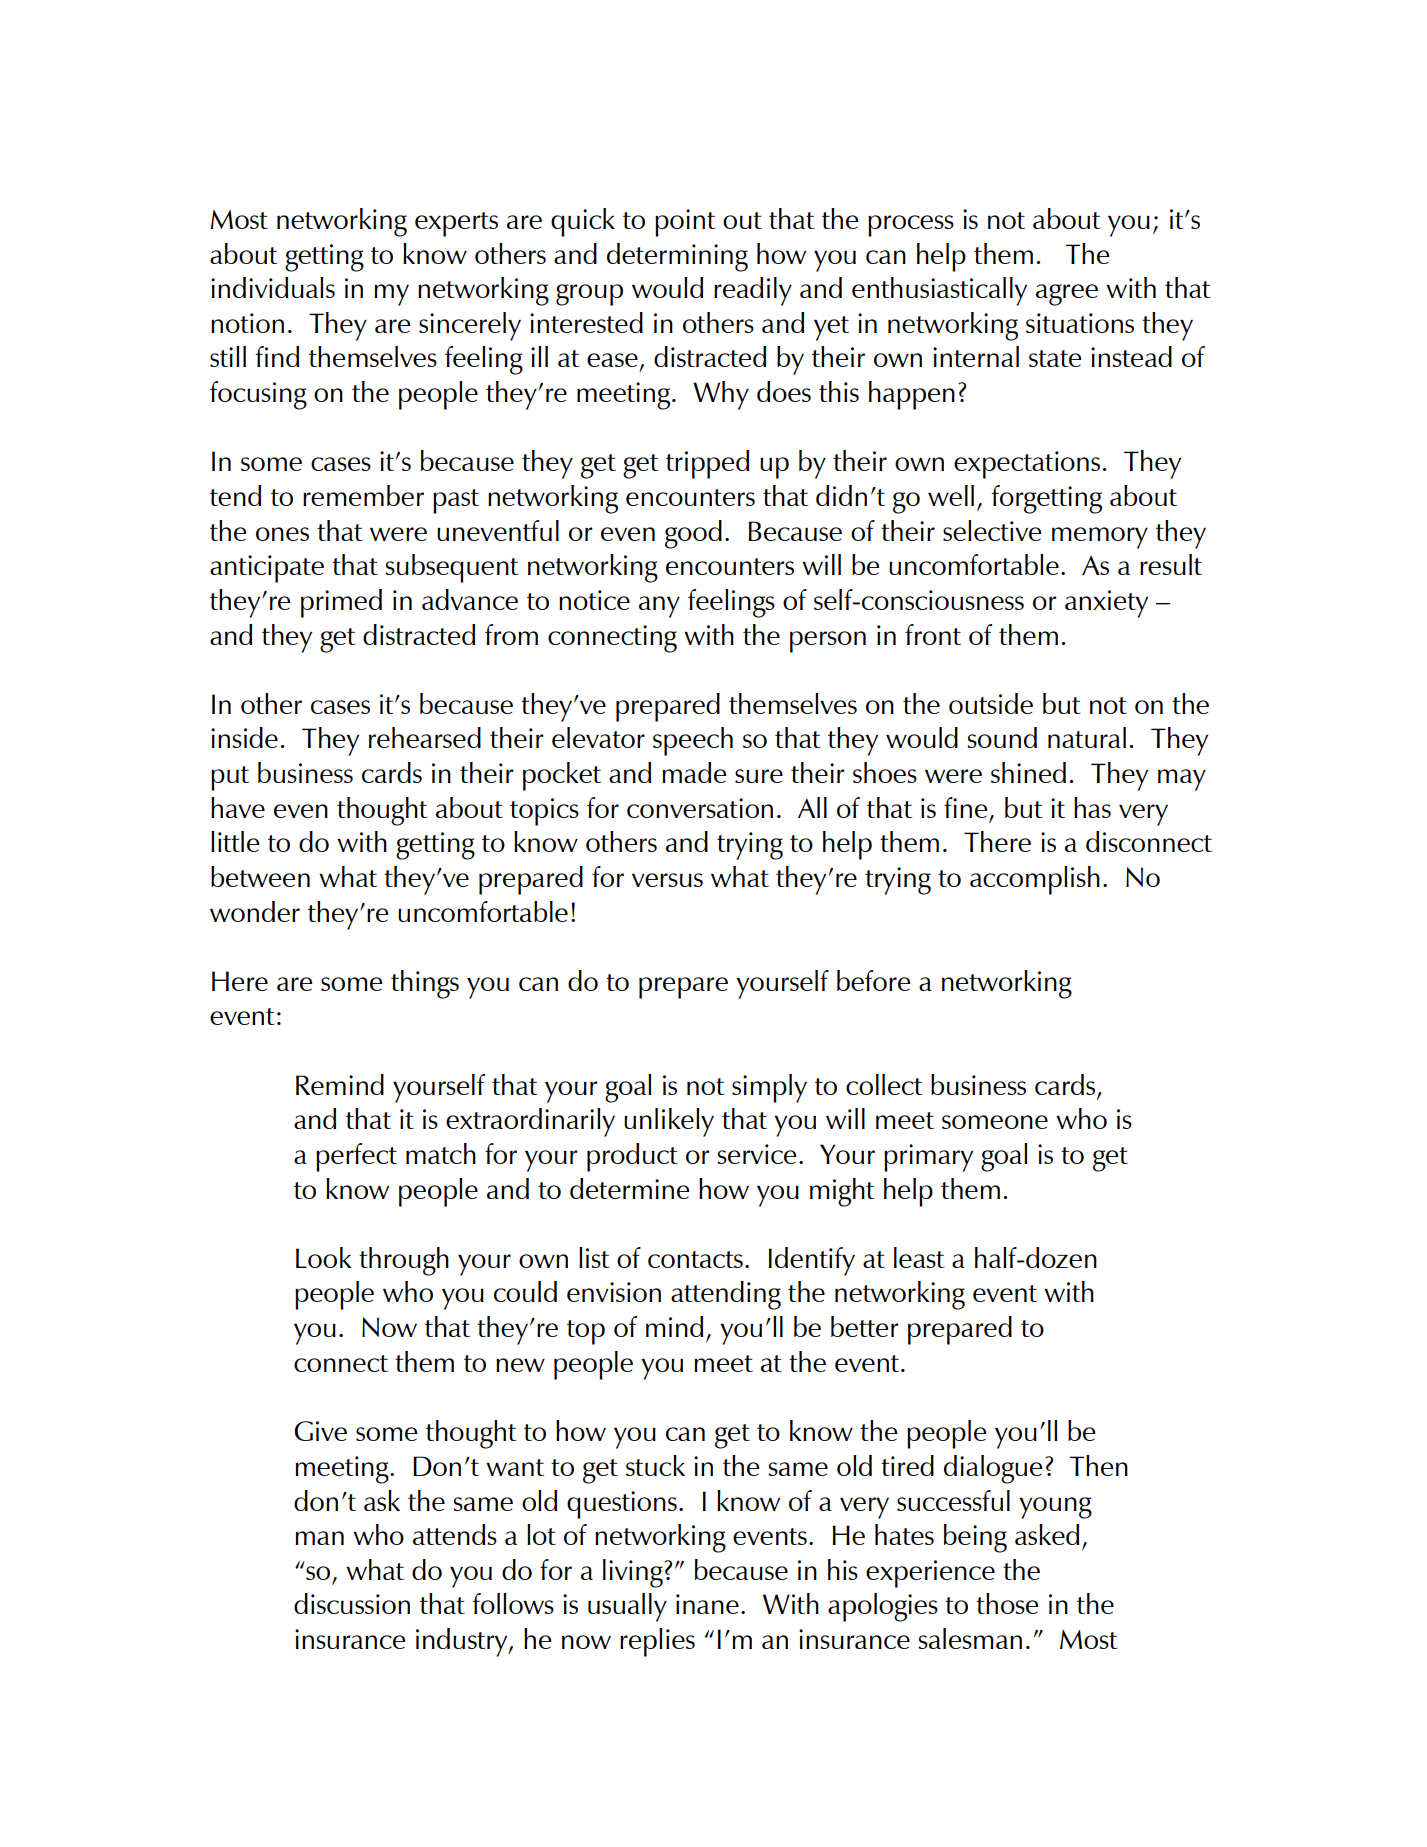 The width and height of the page is (1427, 1847). What do you see at coordinates (352, 1603) in the page?
I see `discussion` at bounding box center [352, 1603].
